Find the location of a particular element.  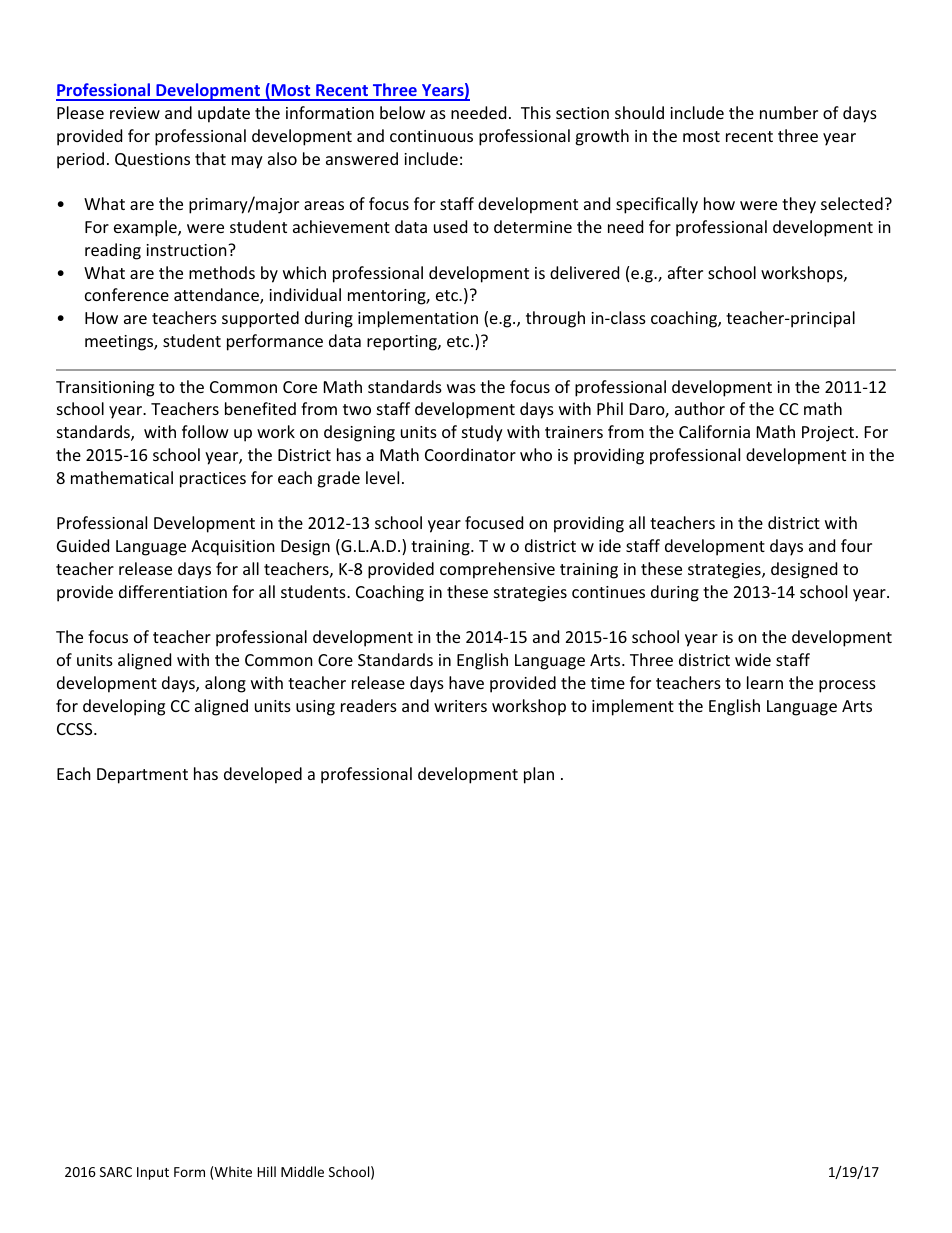

plan is located at coordinates (539, 775).
